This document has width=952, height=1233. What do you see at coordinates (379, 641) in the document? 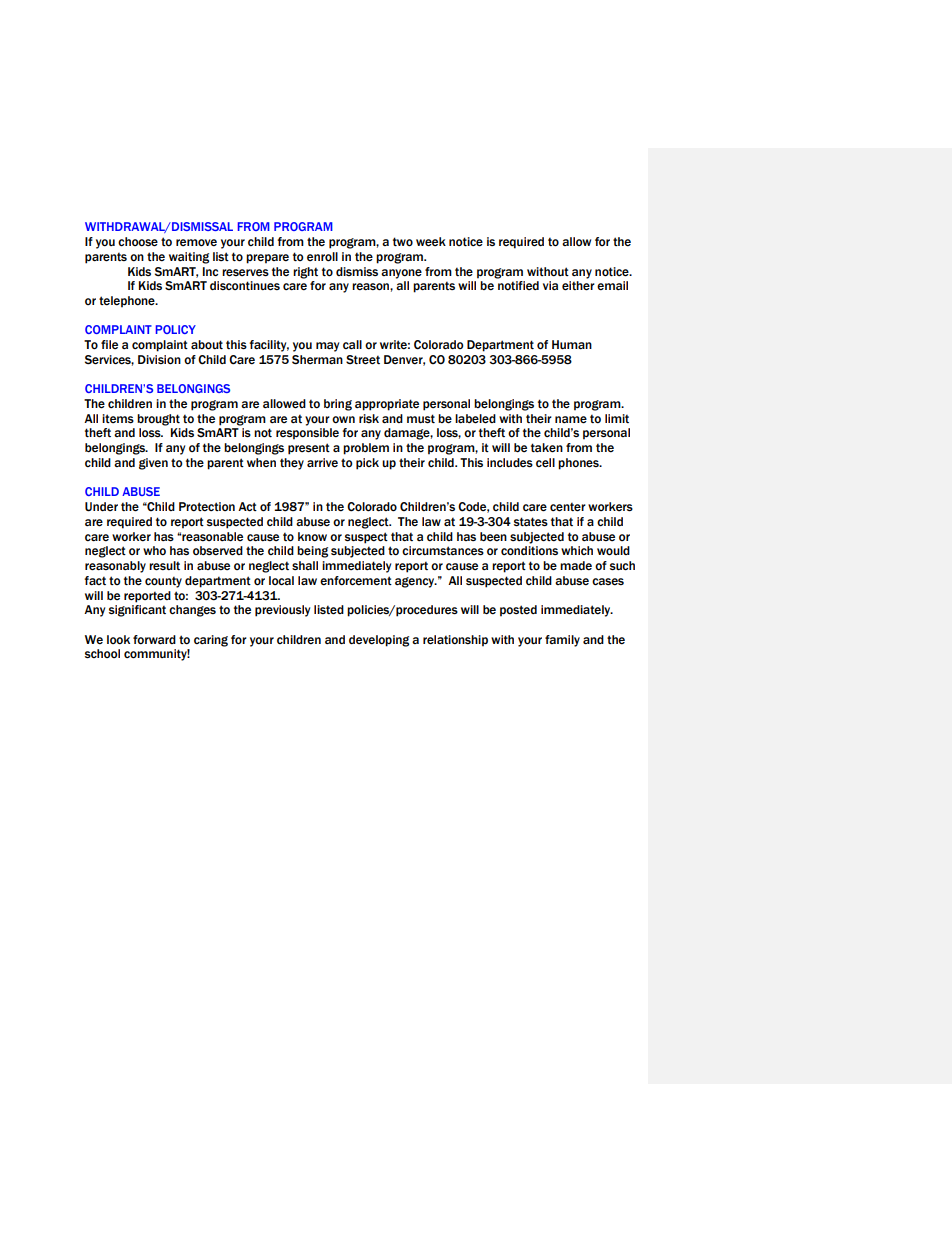
I see `developing` at bounding box center [379, 641].
